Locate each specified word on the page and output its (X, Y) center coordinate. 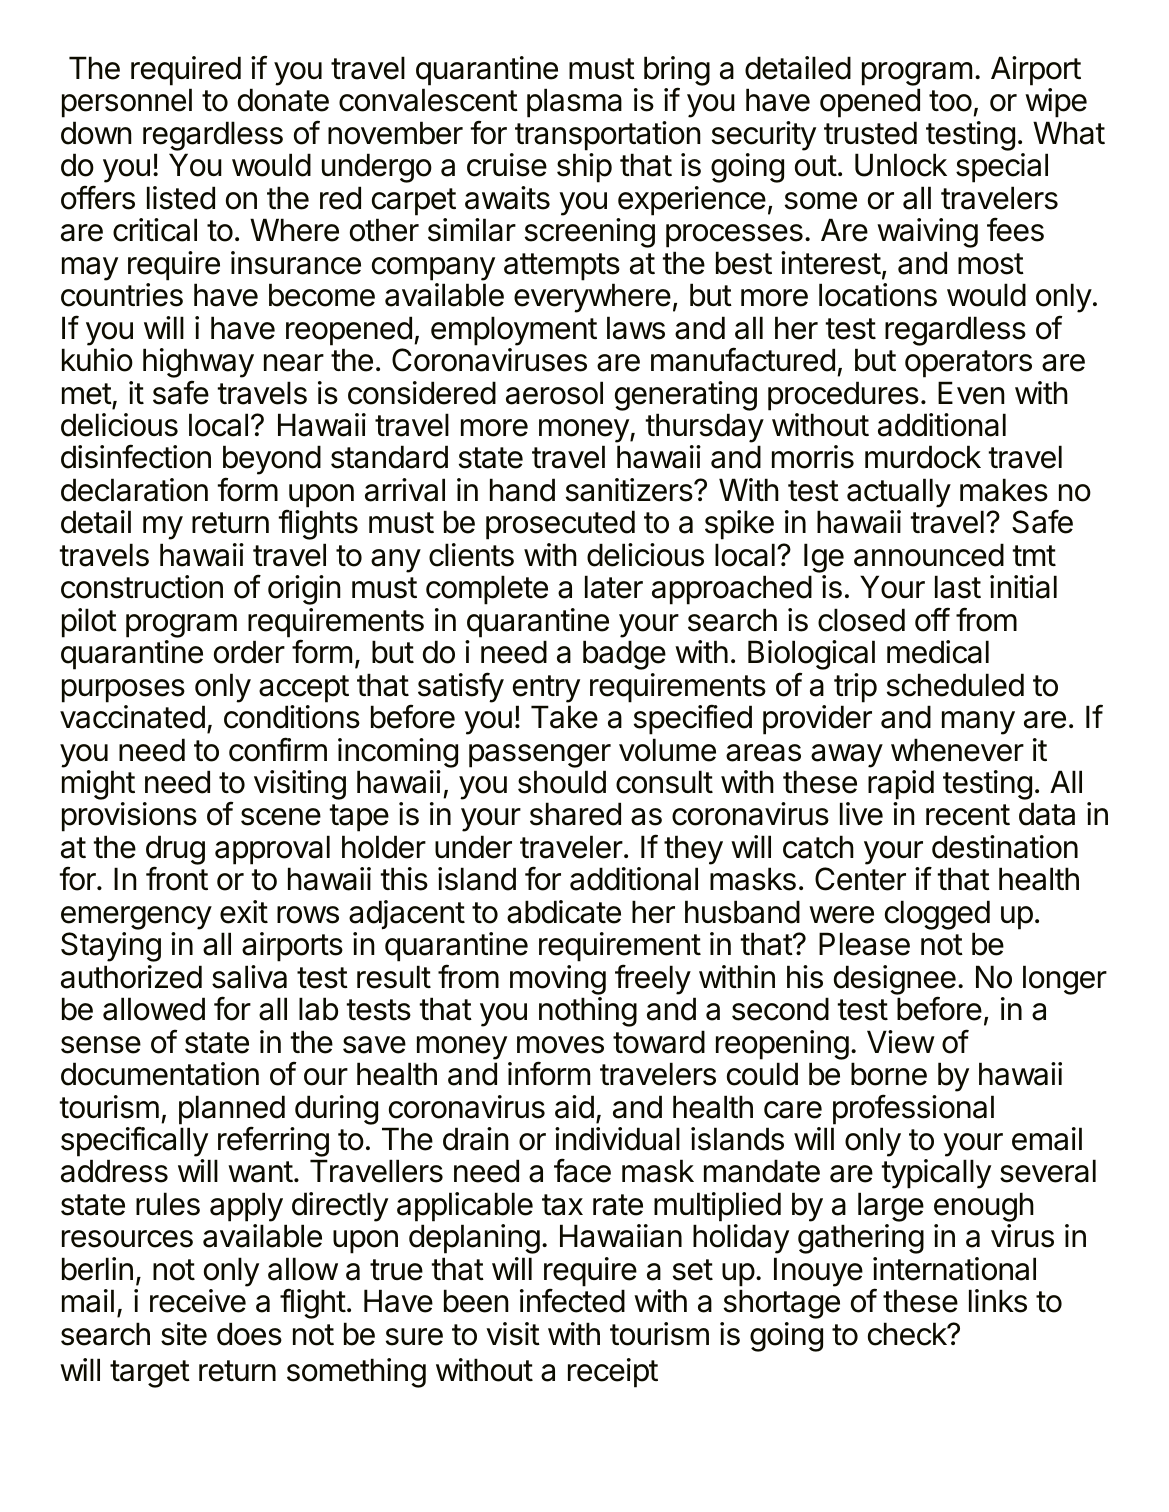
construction (142, 587)
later (614, 587)
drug (175, 851)
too (950, 101)
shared (575, 814)
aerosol (554, 393)
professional (913, 1109)
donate (283, 100)
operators (968, 364)
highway (198, 364)
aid (574, 1107)
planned (232, 1111)
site (184, 1334)
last (958, 587)
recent (968, 815)
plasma (574, 103)
